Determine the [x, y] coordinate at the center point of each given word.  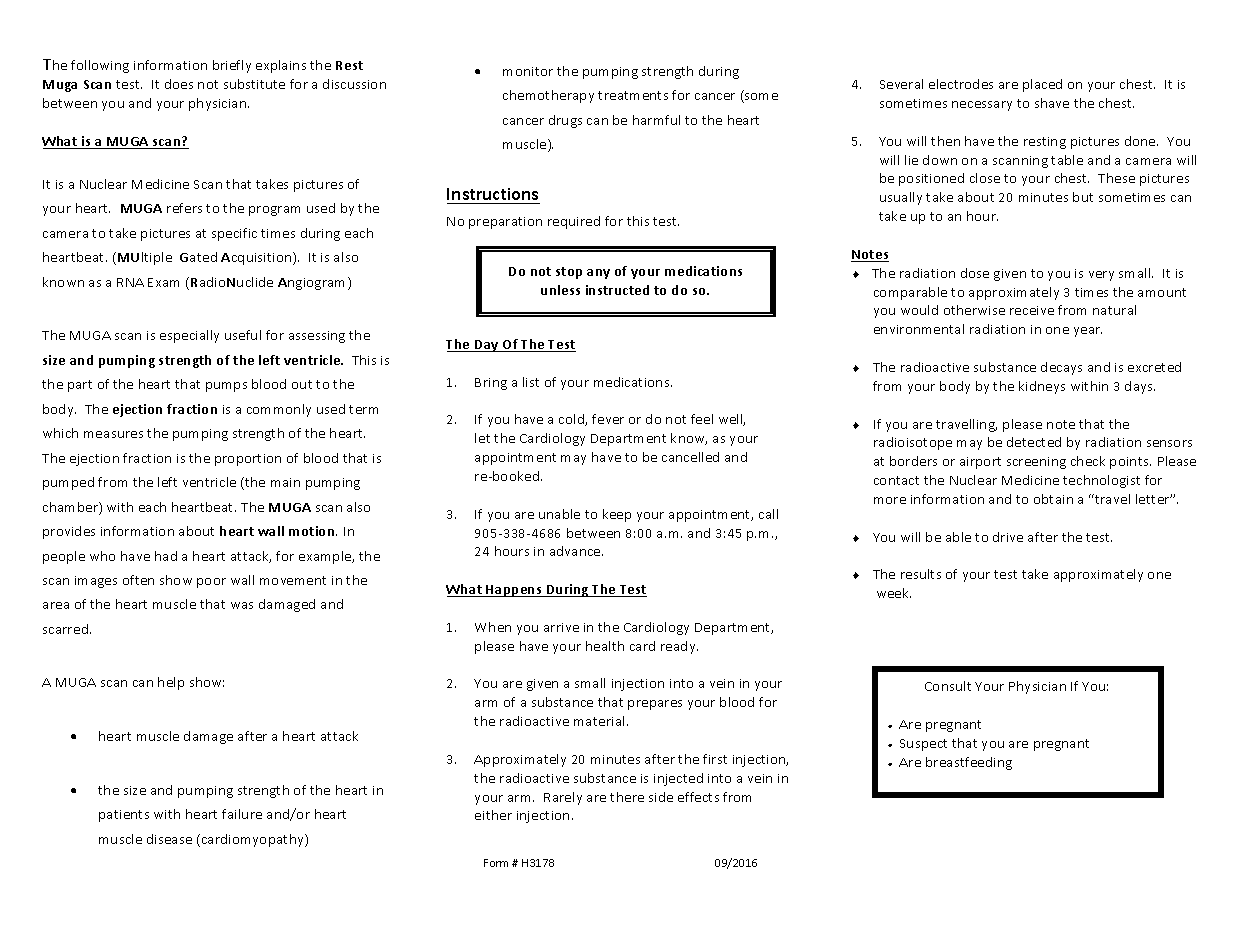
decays [1061, 368]
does [179, 84]
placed [1042, 85]
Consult [948, 686]
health [605, 646]
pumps [226, 387]
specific [234, 234]
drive [1008, 537]
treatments [633, 95]
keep [617, 515]
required [574, 222]
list [531, 382]
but [1083, 197]
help [171, 683]
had [166, 556]
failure [242, 814]
